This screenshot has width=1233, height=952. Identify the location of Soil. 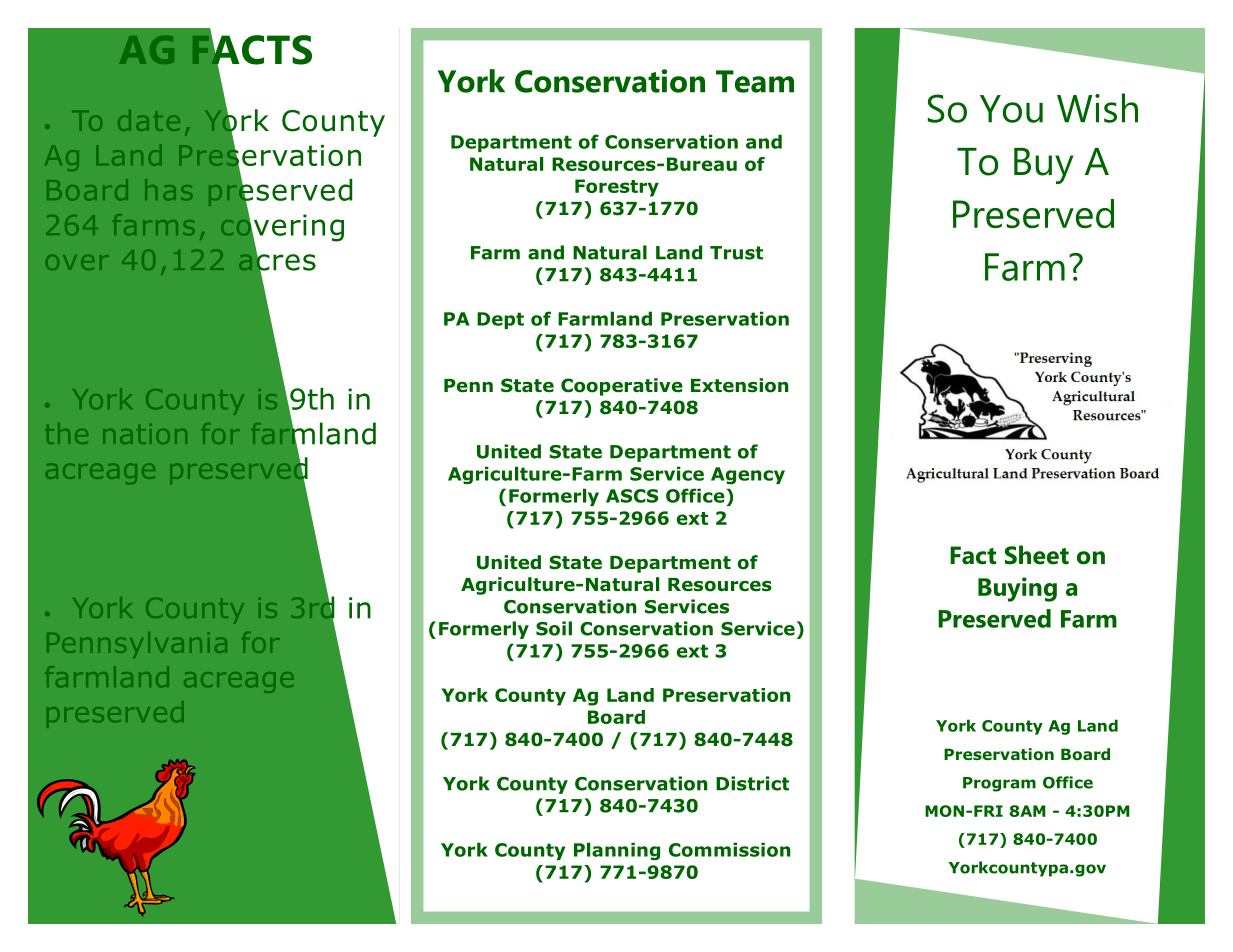
(554, 628).
